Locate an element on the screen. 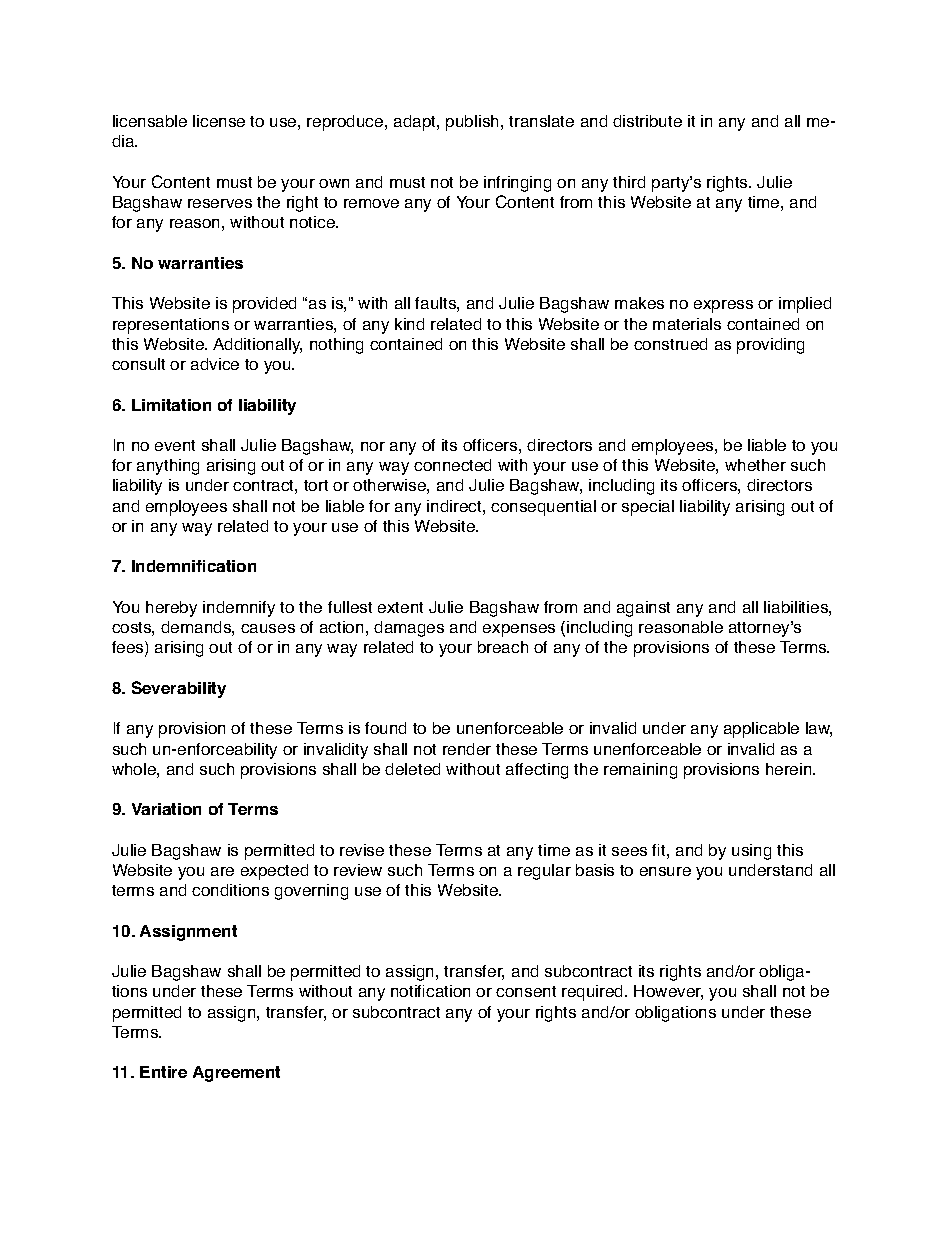 Image resolution: width=952 pixels, height=1233 pixels. expenses is located at coordinates (519, 630).
